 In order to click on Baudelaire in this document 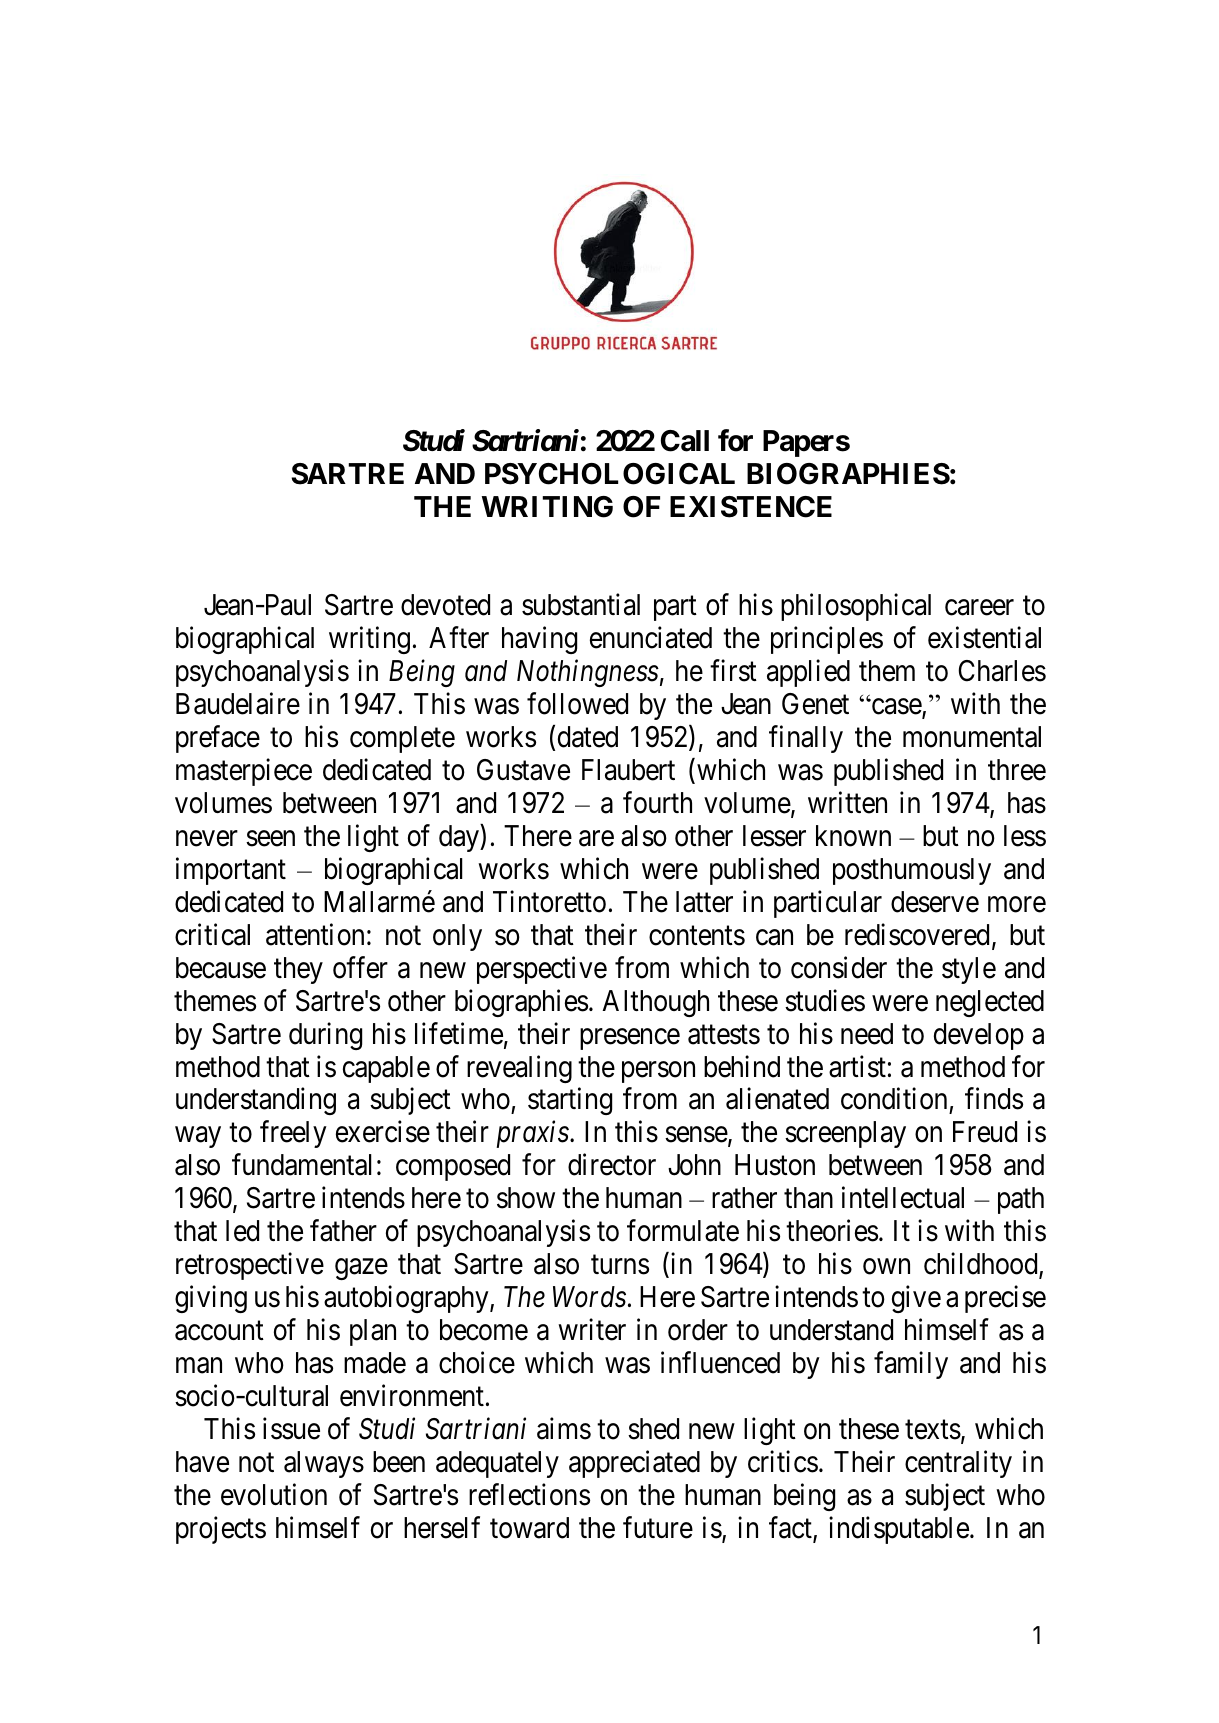, I will do `click(238, 703)`.
